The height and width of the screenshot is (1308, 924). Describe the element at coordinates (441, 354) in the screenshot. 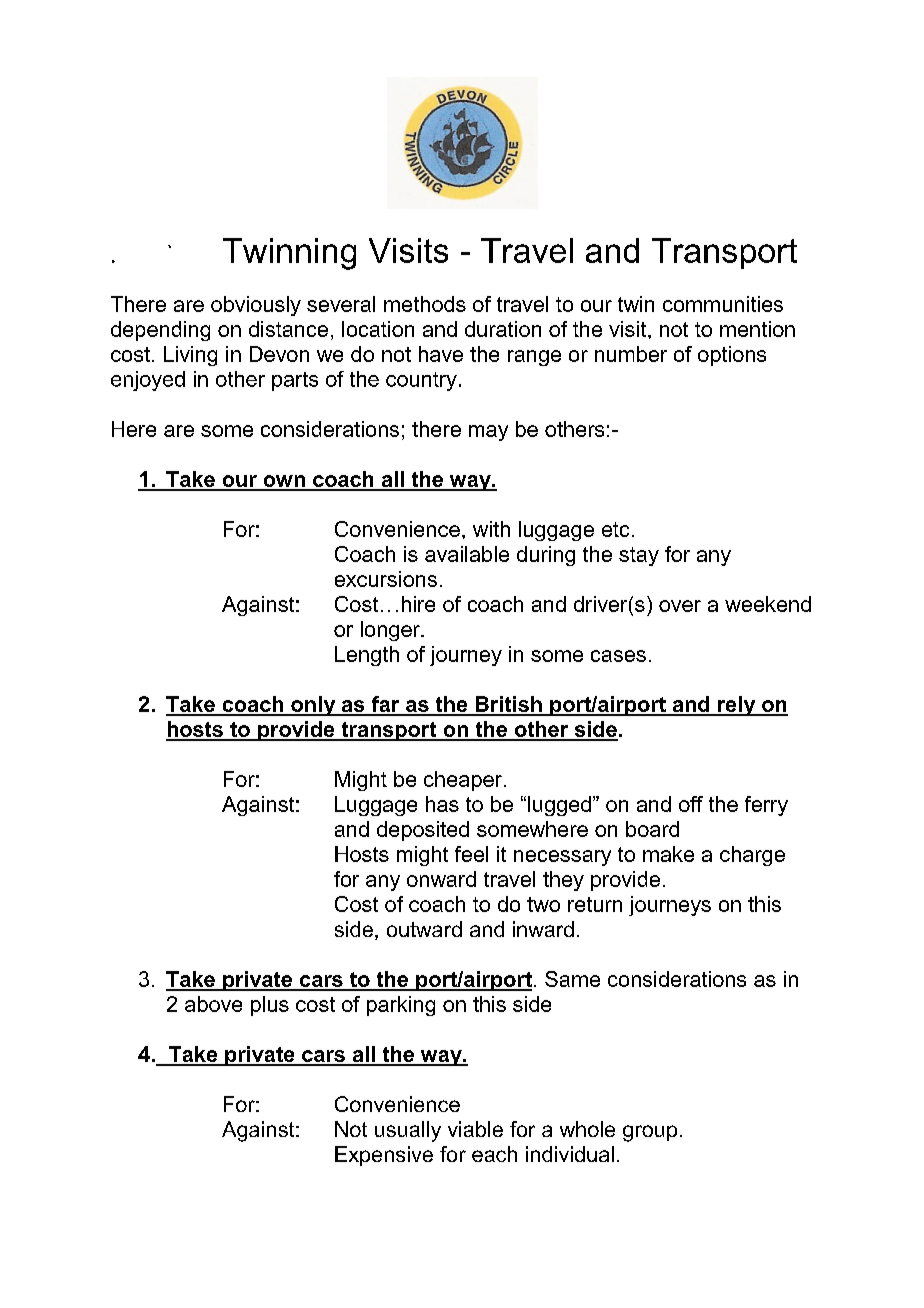

I see `have` at that location.
